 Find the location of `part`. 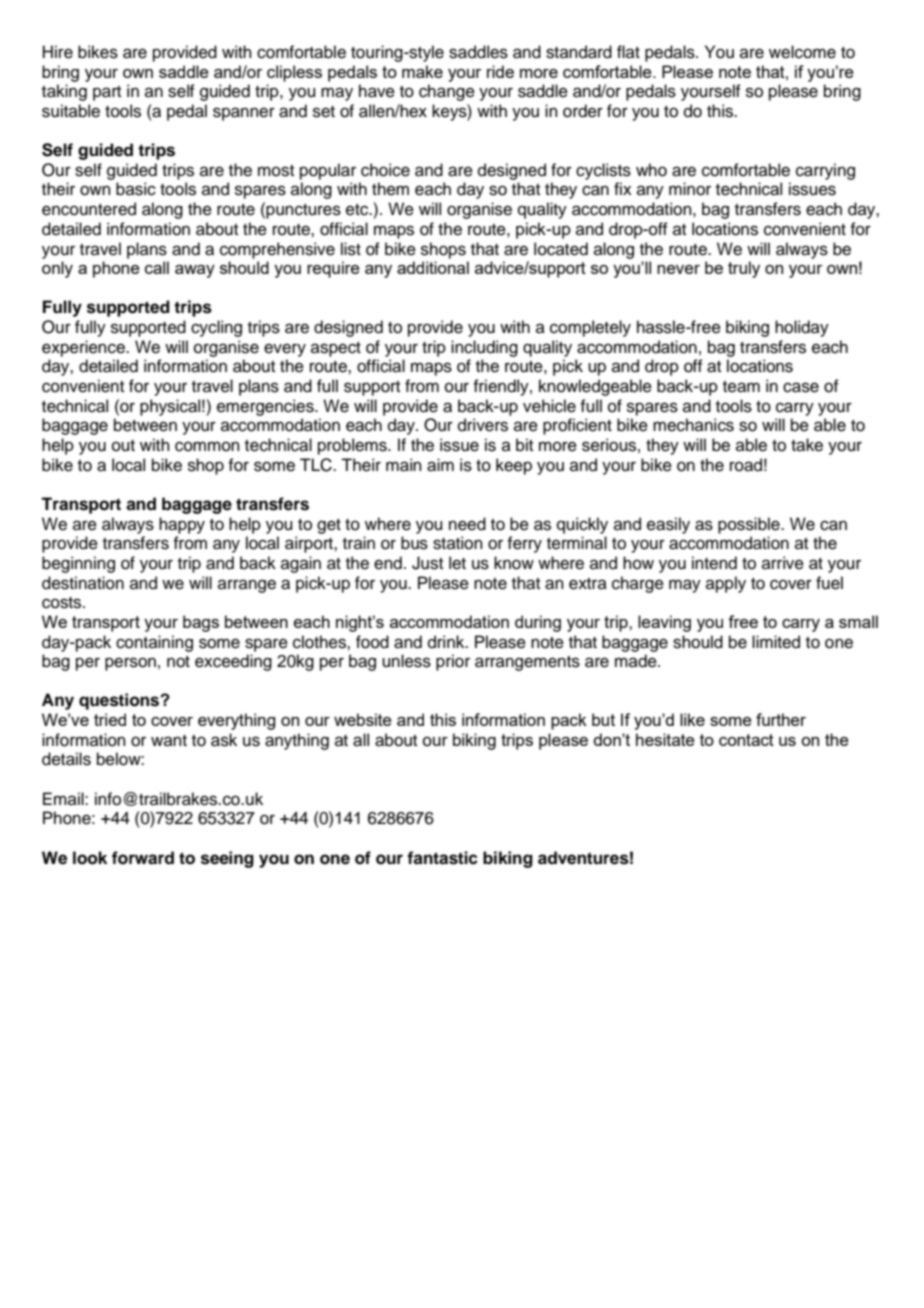

part is located at coordinates (107, 93).
